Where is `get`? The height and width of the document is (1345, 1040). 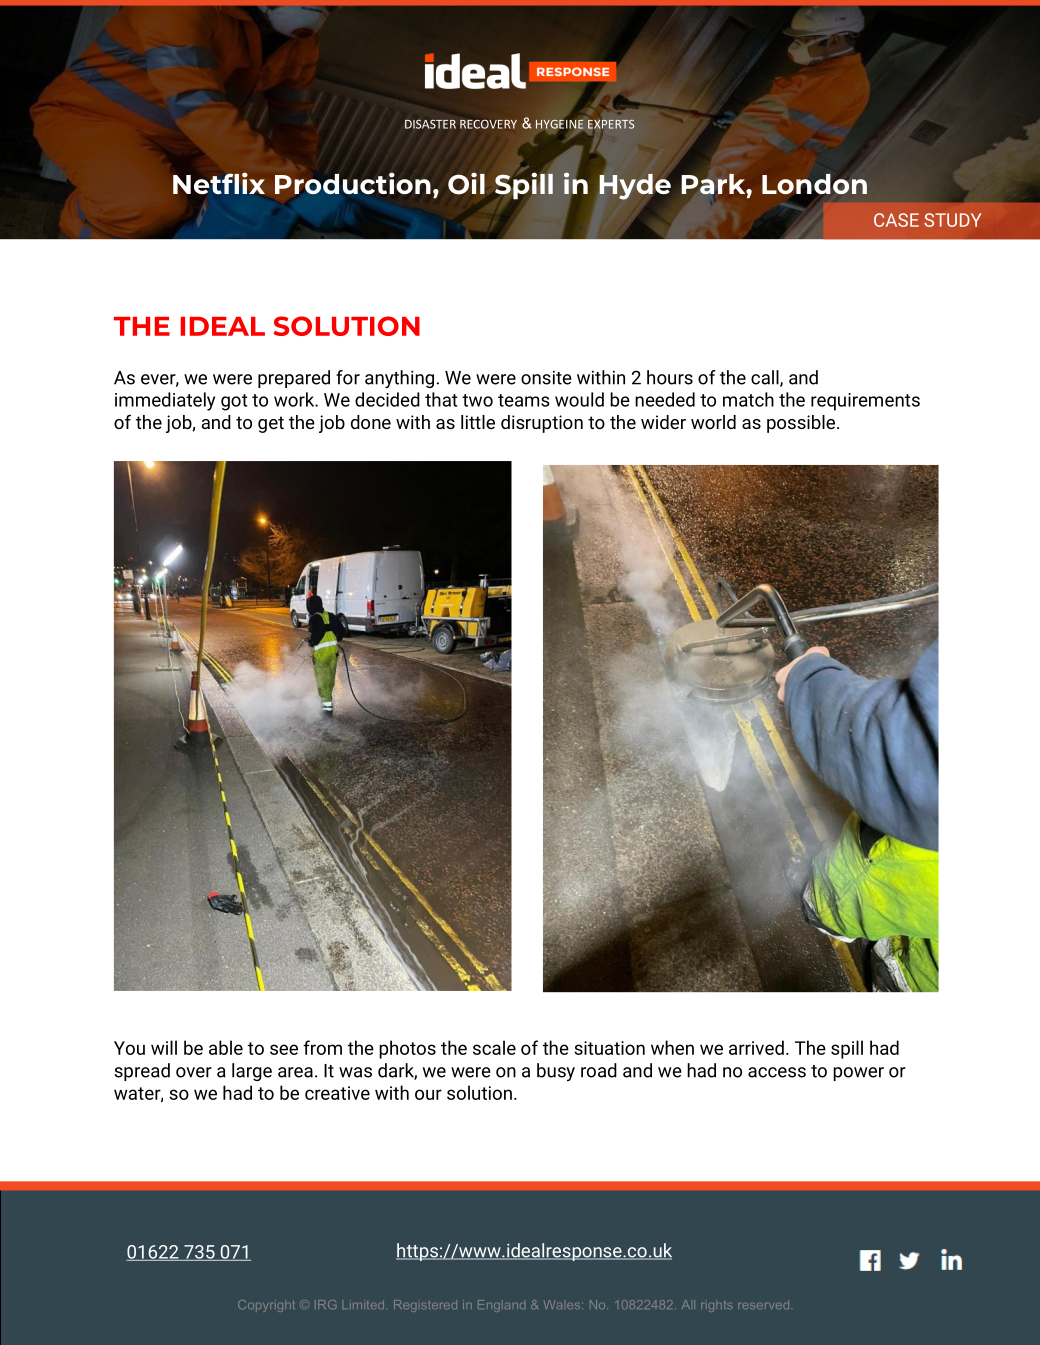
get is located at coordinates (271, 424).
